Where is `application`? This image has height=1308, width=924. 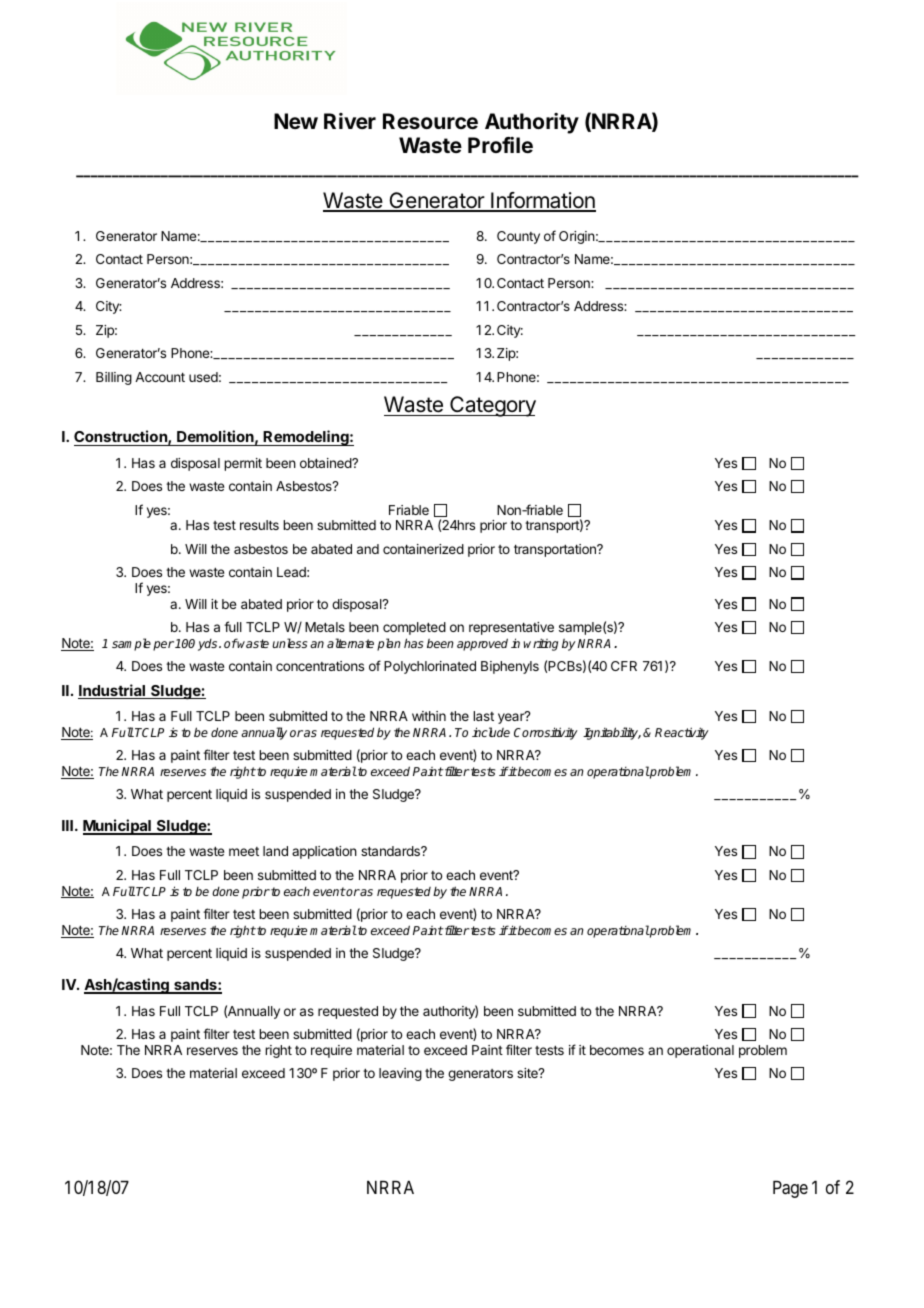 application is located at coordinates (324, 852).
